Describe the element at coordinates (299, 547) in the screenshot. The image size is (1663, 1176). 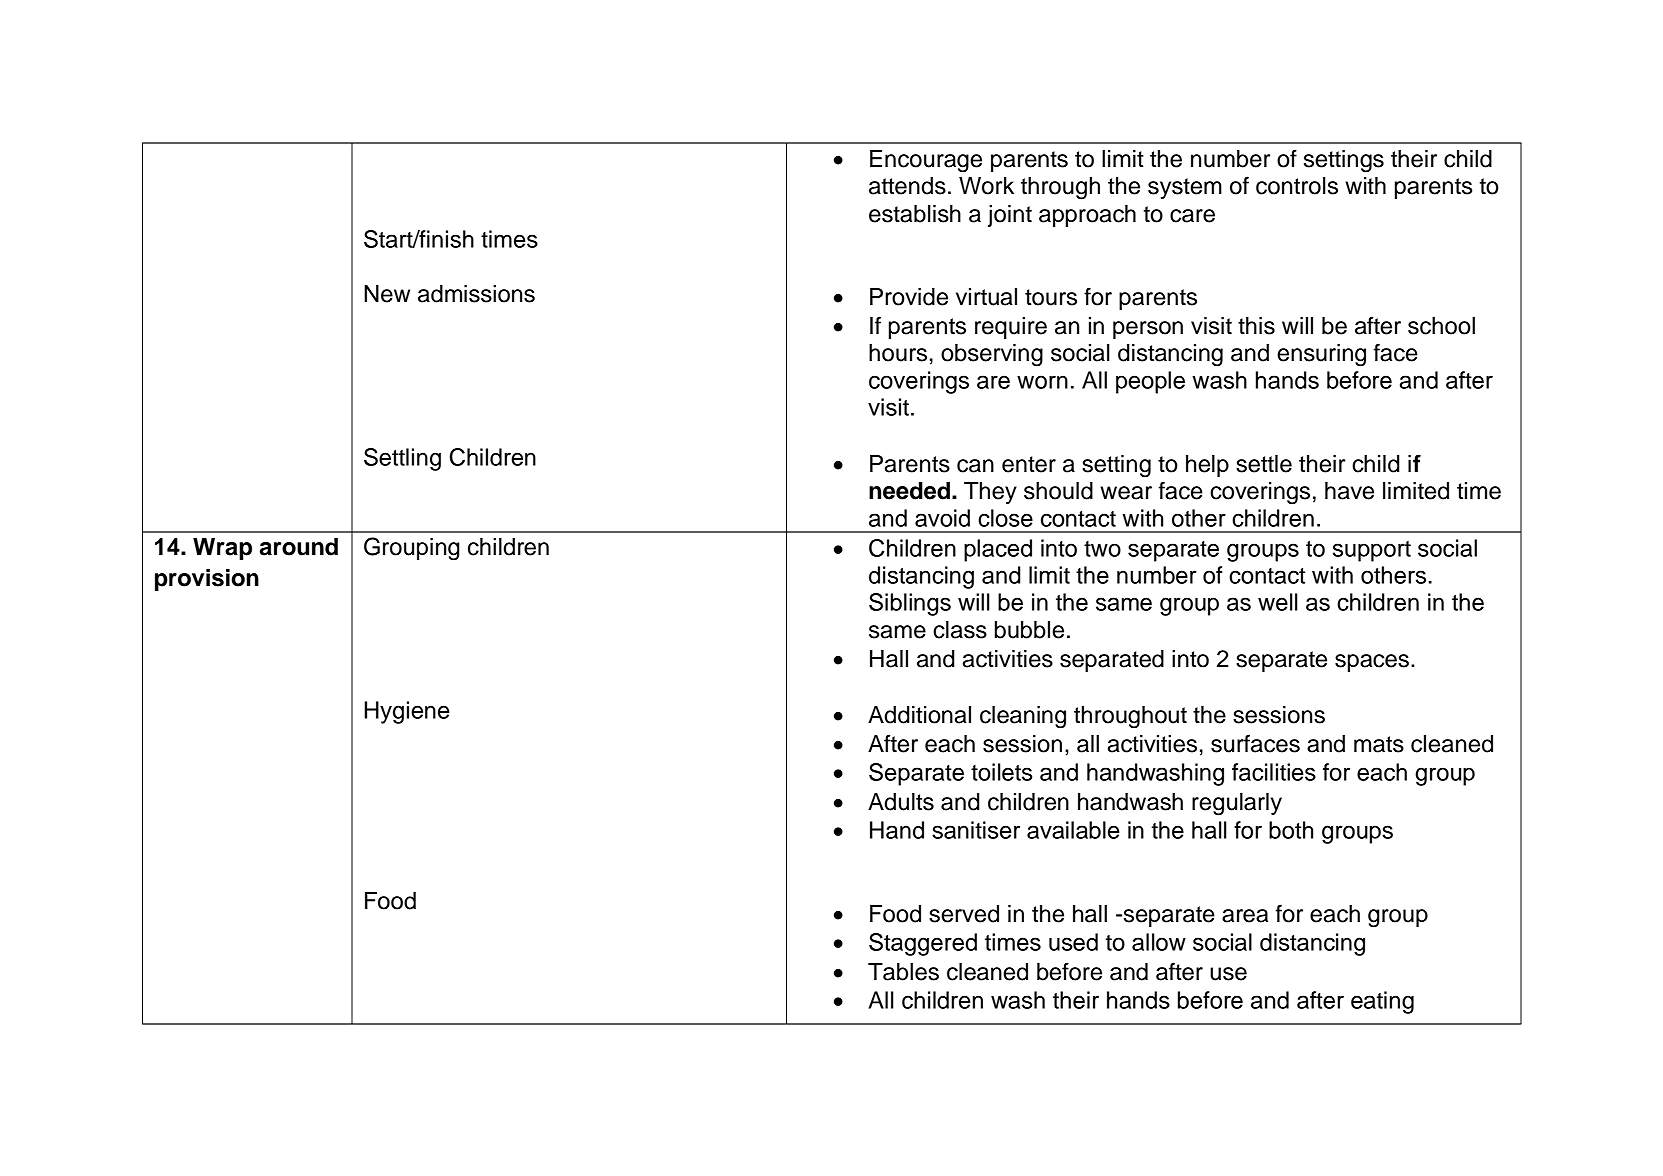
I see `around` at that location.
